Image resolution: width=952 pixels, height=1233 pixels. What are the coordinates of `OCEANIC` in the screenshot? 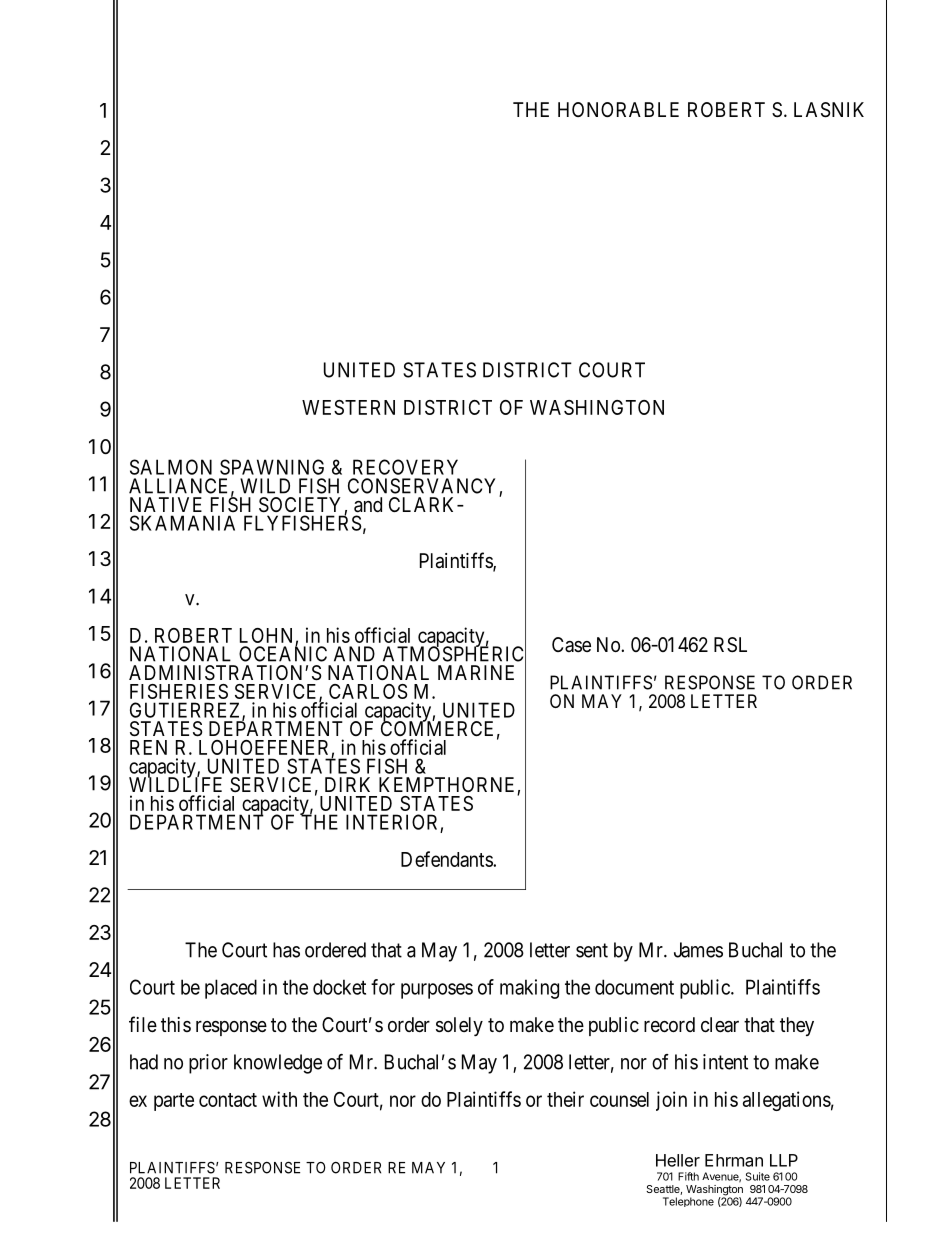 It's located at (283, 653).
